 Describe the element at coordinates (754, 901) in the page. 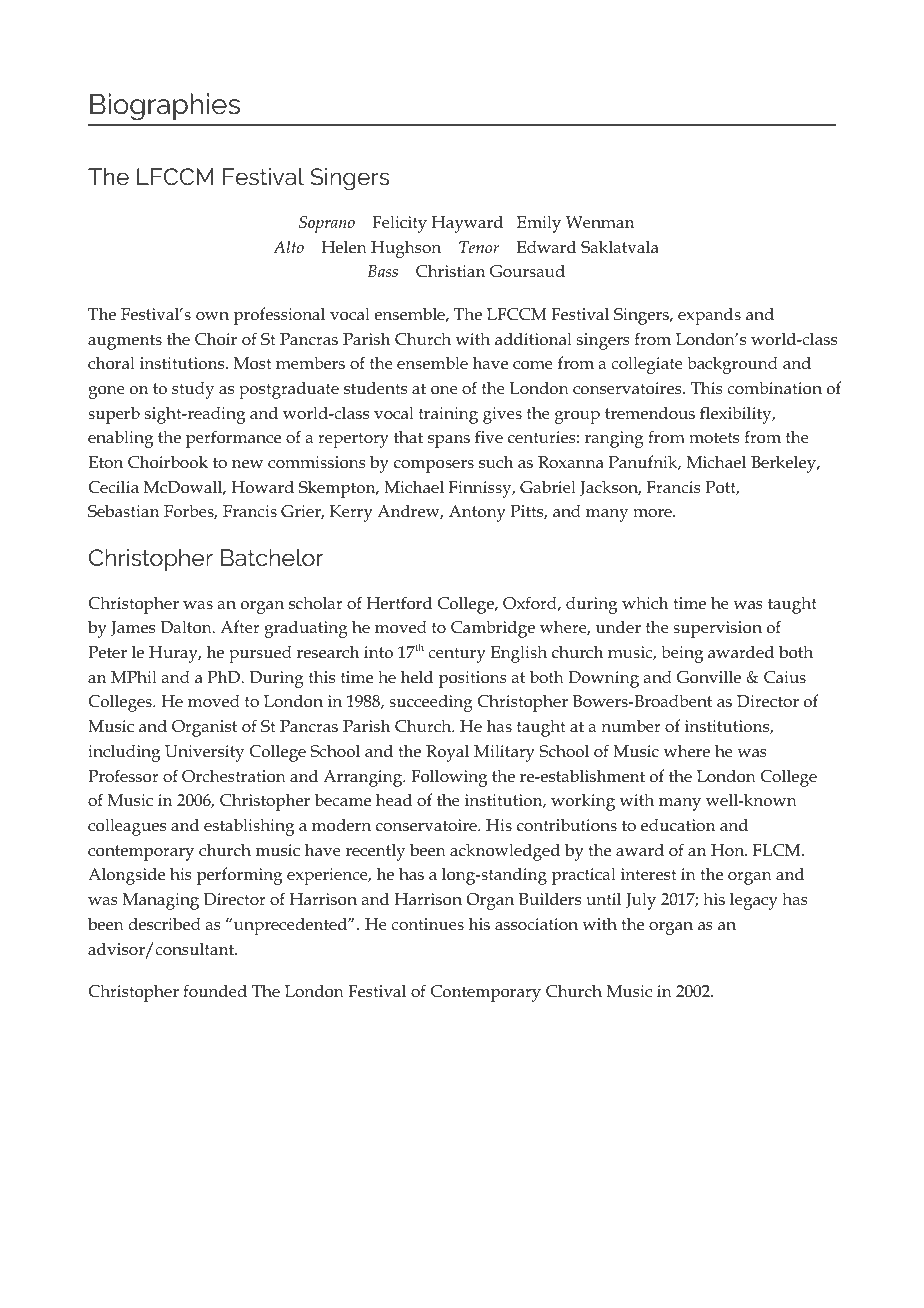

I see `legacy` at that location.
